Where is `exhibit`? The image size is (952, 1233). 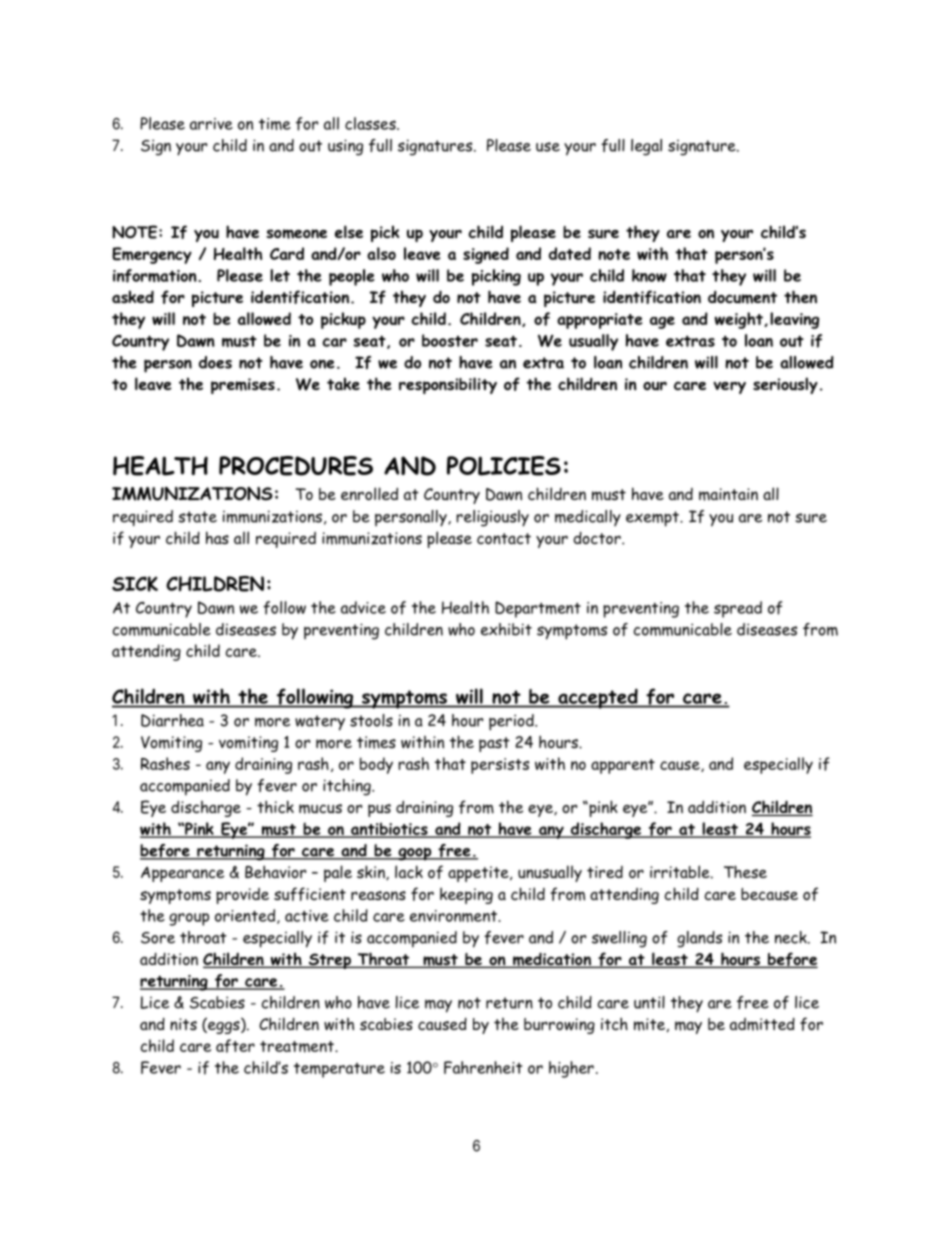
exhibit is located at coordinates (506, 629).
